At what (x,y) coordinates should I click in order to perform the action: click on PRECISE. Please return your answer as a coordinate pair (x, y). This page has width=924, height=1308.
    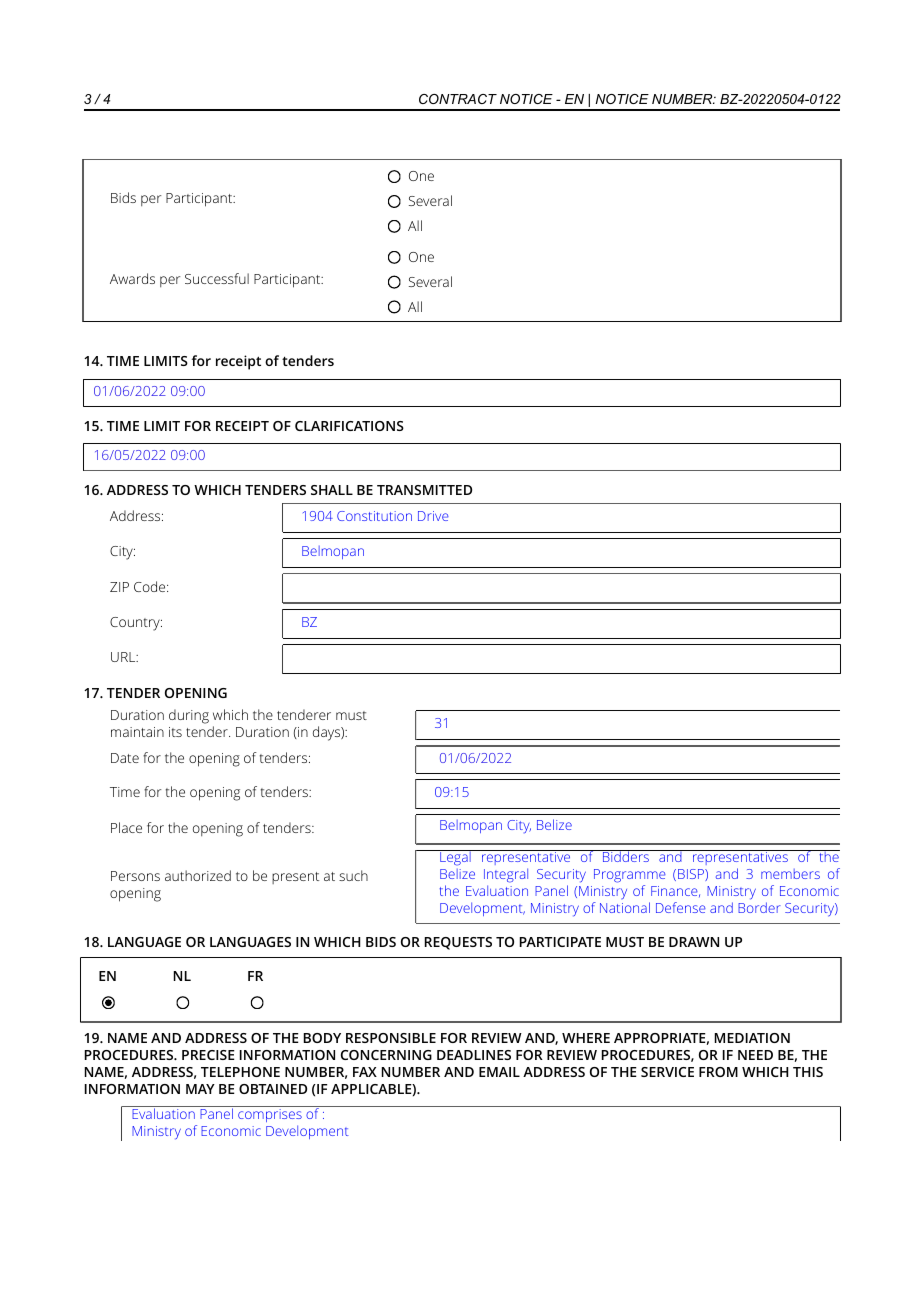
    Looking at the image, I should click on (208, 1055).
